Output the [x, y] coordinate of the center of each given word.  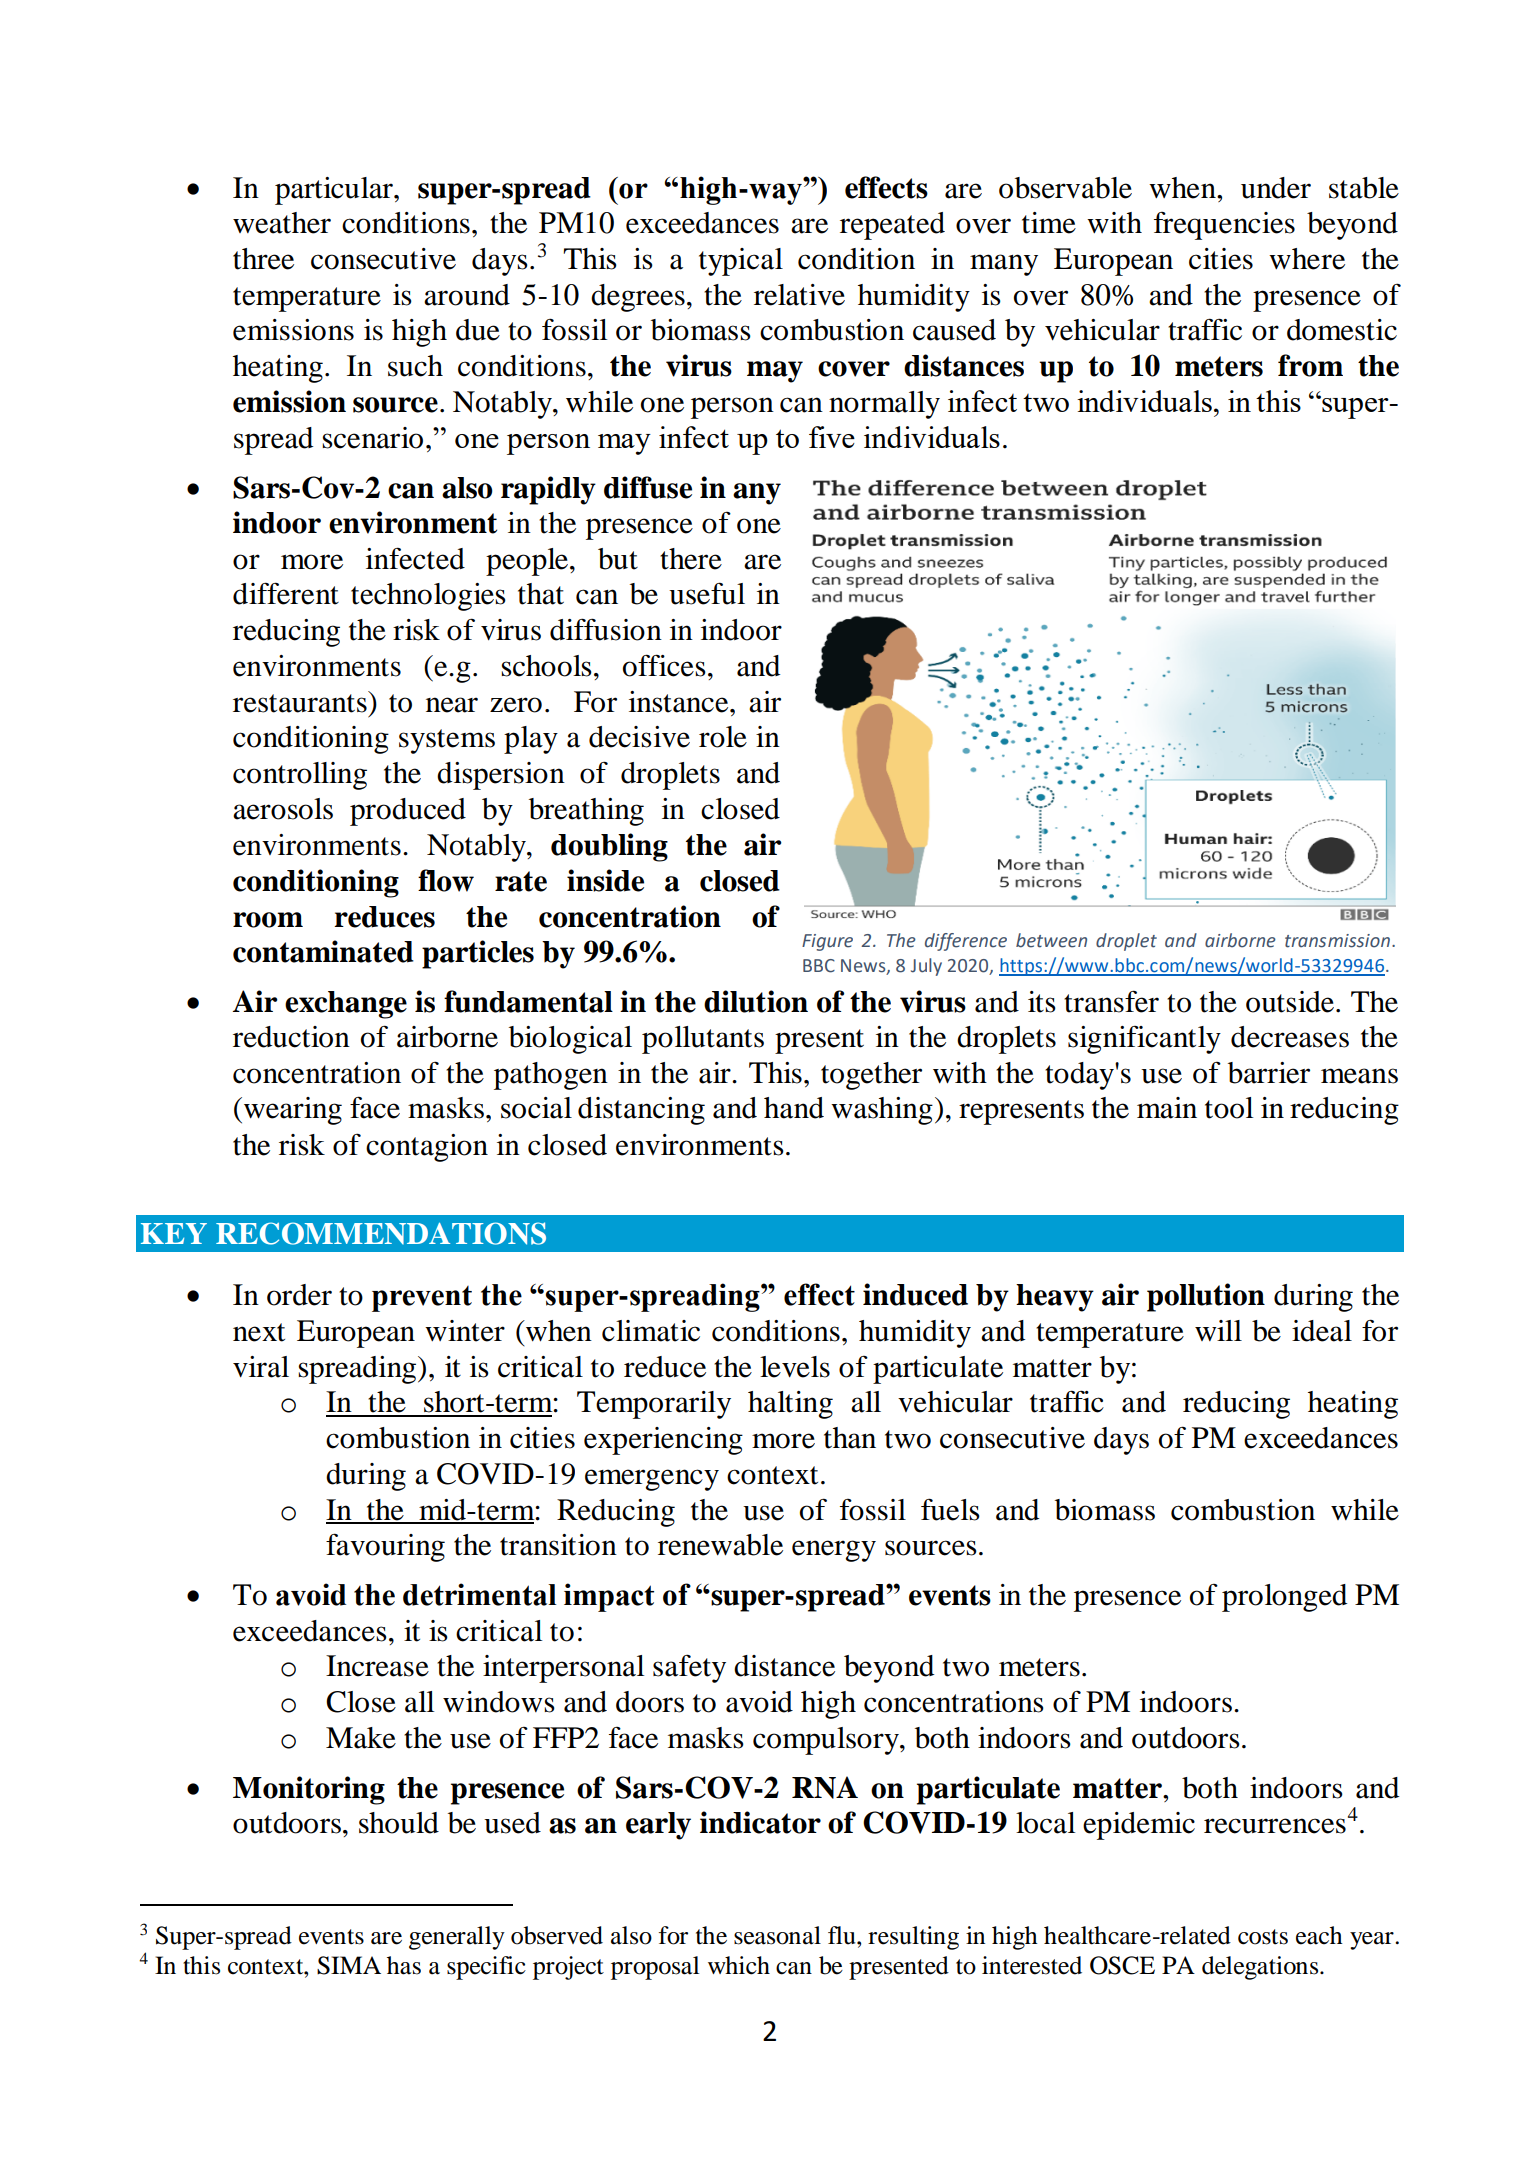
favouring [385, 1547]
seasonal [777, 1935]
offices [664, 665]
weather [282, 223]
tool [1229, 1108]
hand [794, 1108]
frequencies [1224, 226]
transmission [1337, 941]
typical [741, 262]
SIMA [349, 1965]
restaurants [301, 702]
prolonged [1284, 1598]
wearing [293, 1111]
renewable [720, 1545]
